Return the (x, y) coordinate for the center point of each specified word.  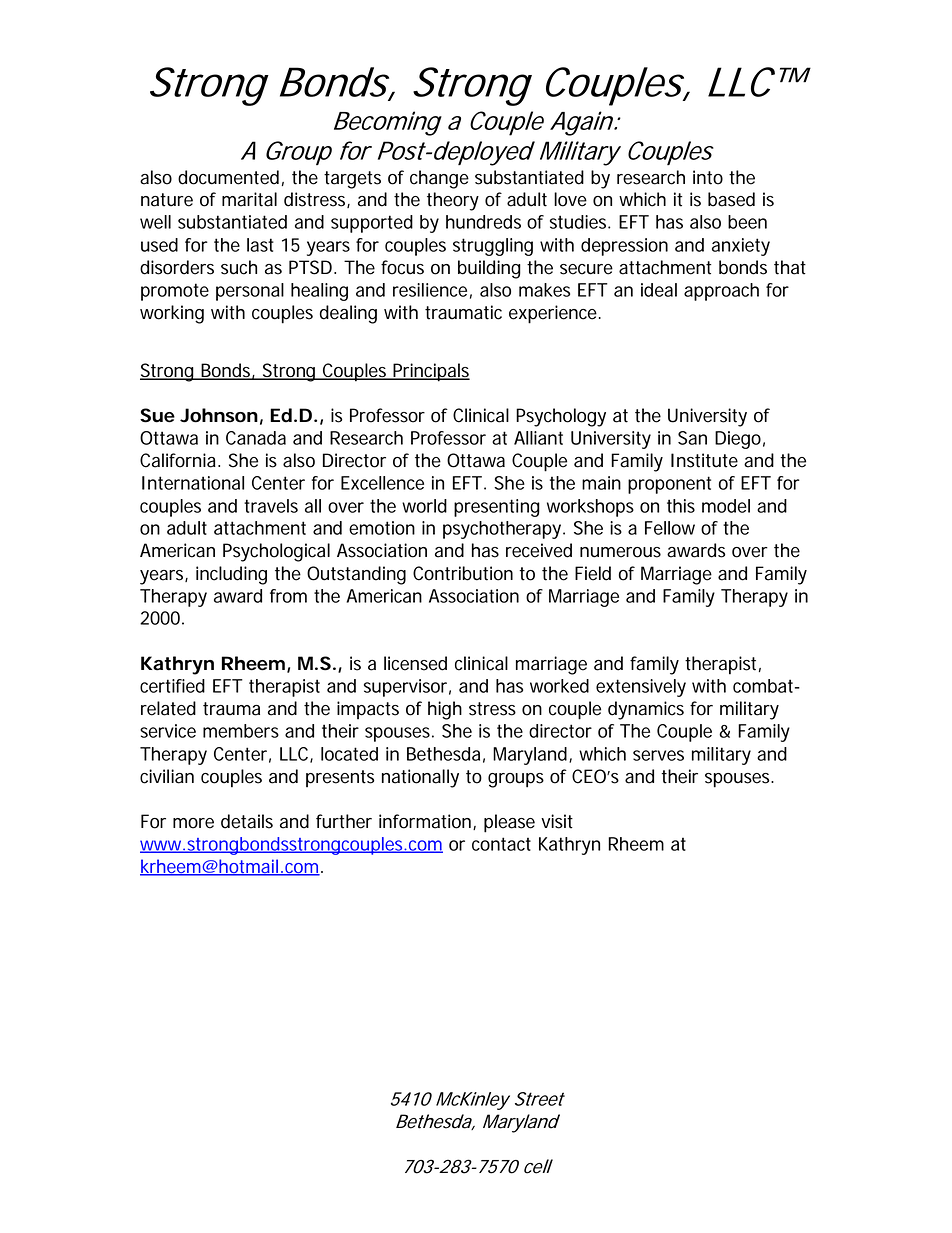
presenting (497, 508)
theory (453, 201)
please (509, 823)
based (731, 199)
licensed (415, 663)
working (172, 314)
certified (172, 686)
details (247, 821)
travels (271, 506)
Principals (430, 372)
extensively (641, 688)
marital (249, 199)
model (726, 506)
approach (721, 292)
